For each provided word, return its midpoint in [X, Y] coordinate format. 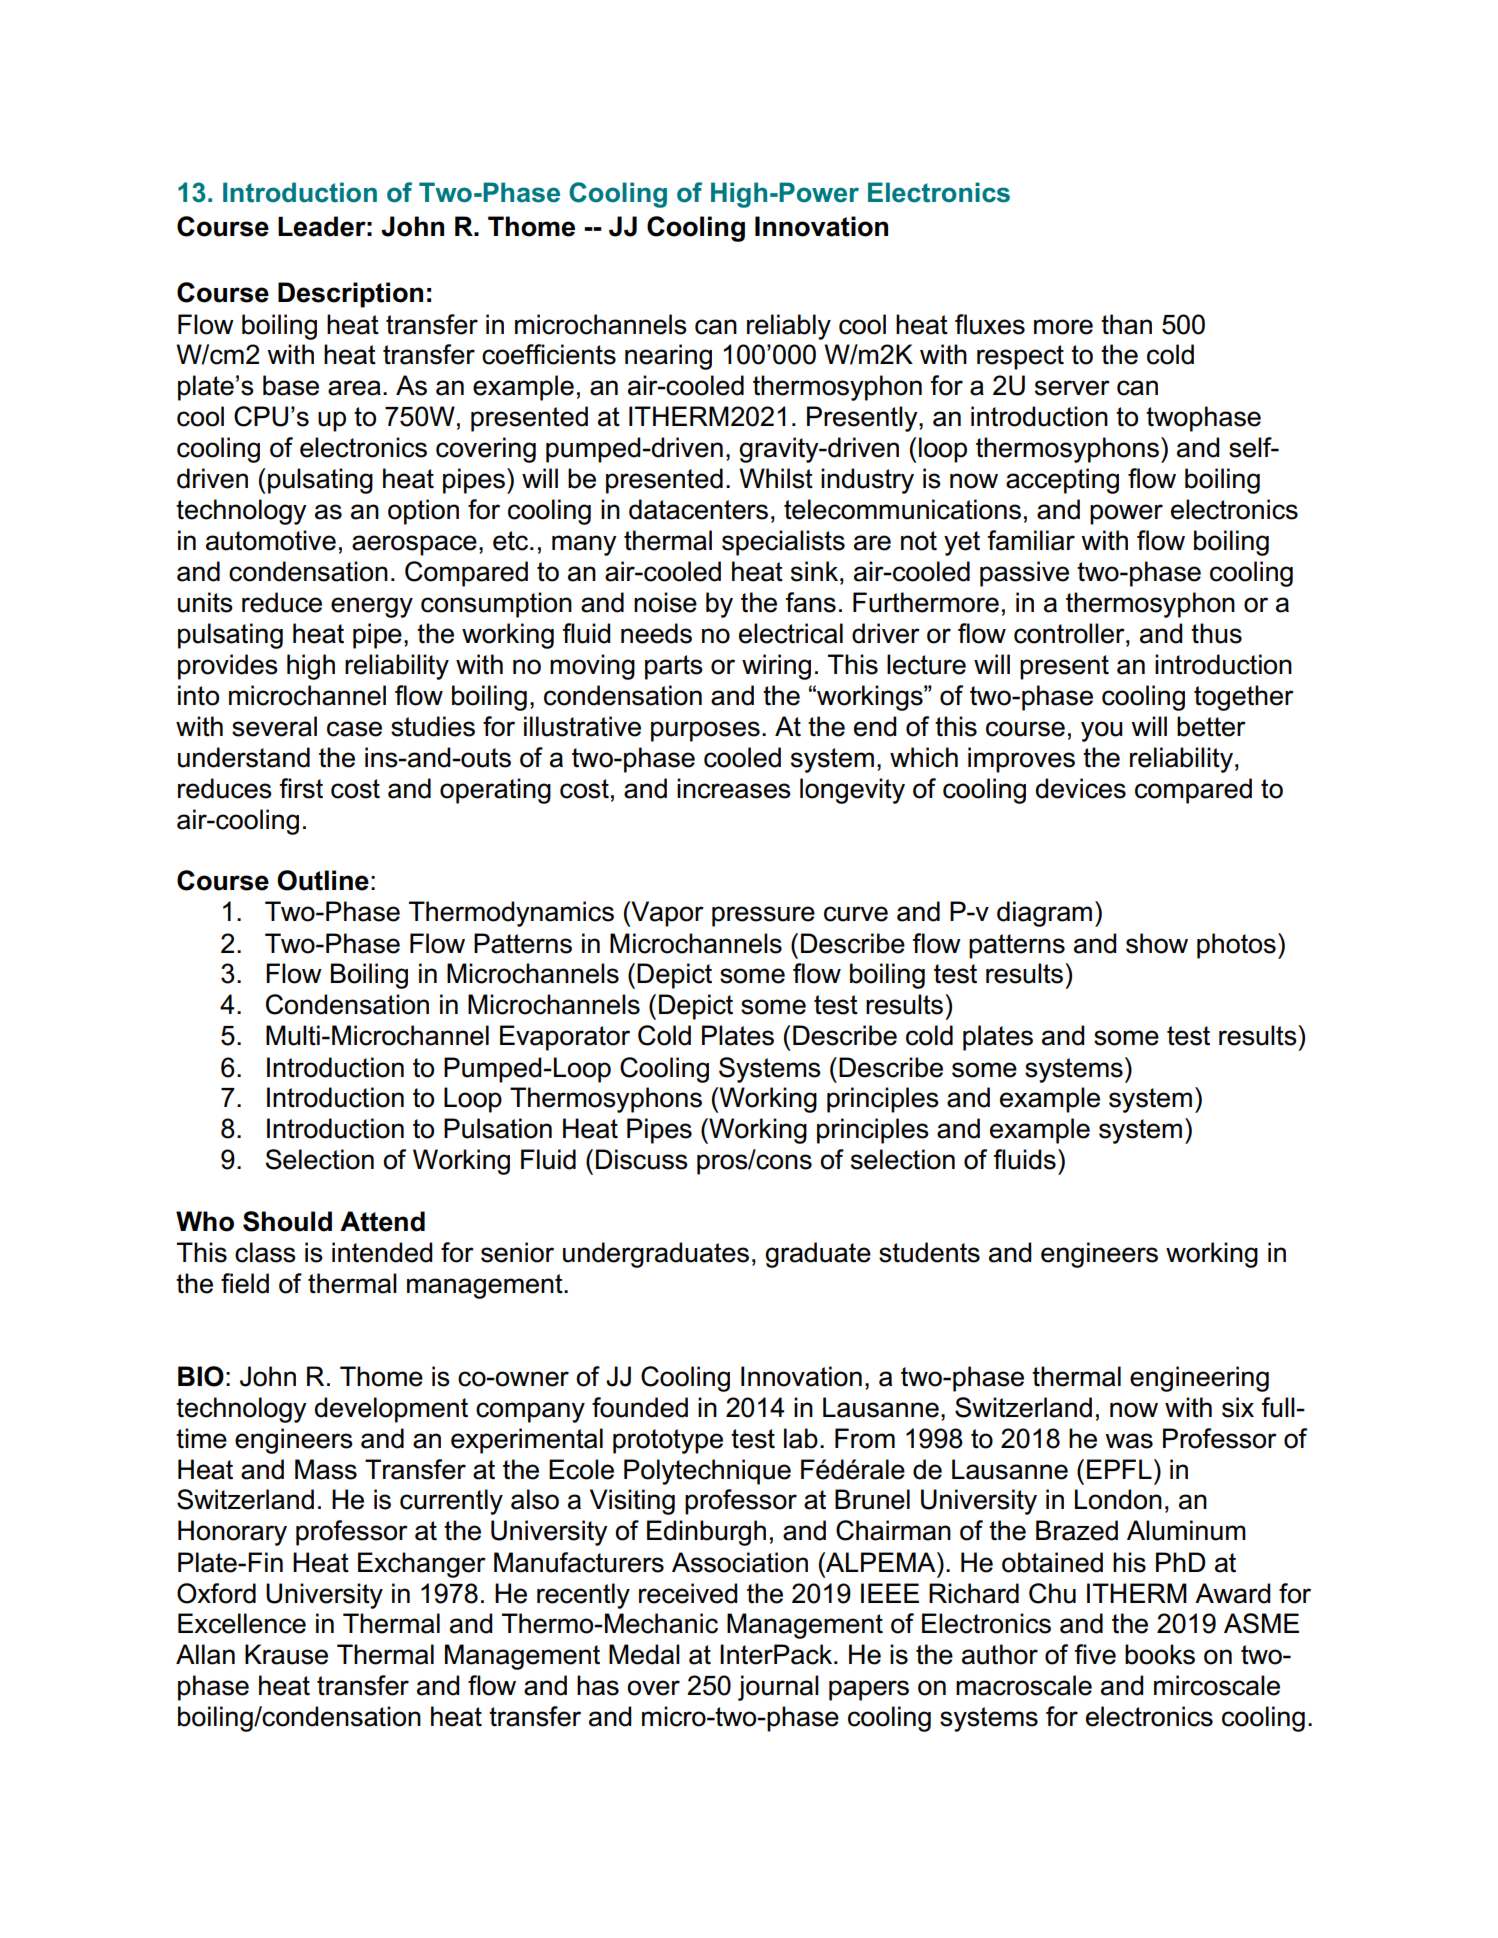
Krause [286, 1654]
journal [778, 1688]
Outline [323, 880]
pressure [763, 916]
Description [350, 295]
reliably [789, 327]
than [1126, 324]
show [1157, 943]
